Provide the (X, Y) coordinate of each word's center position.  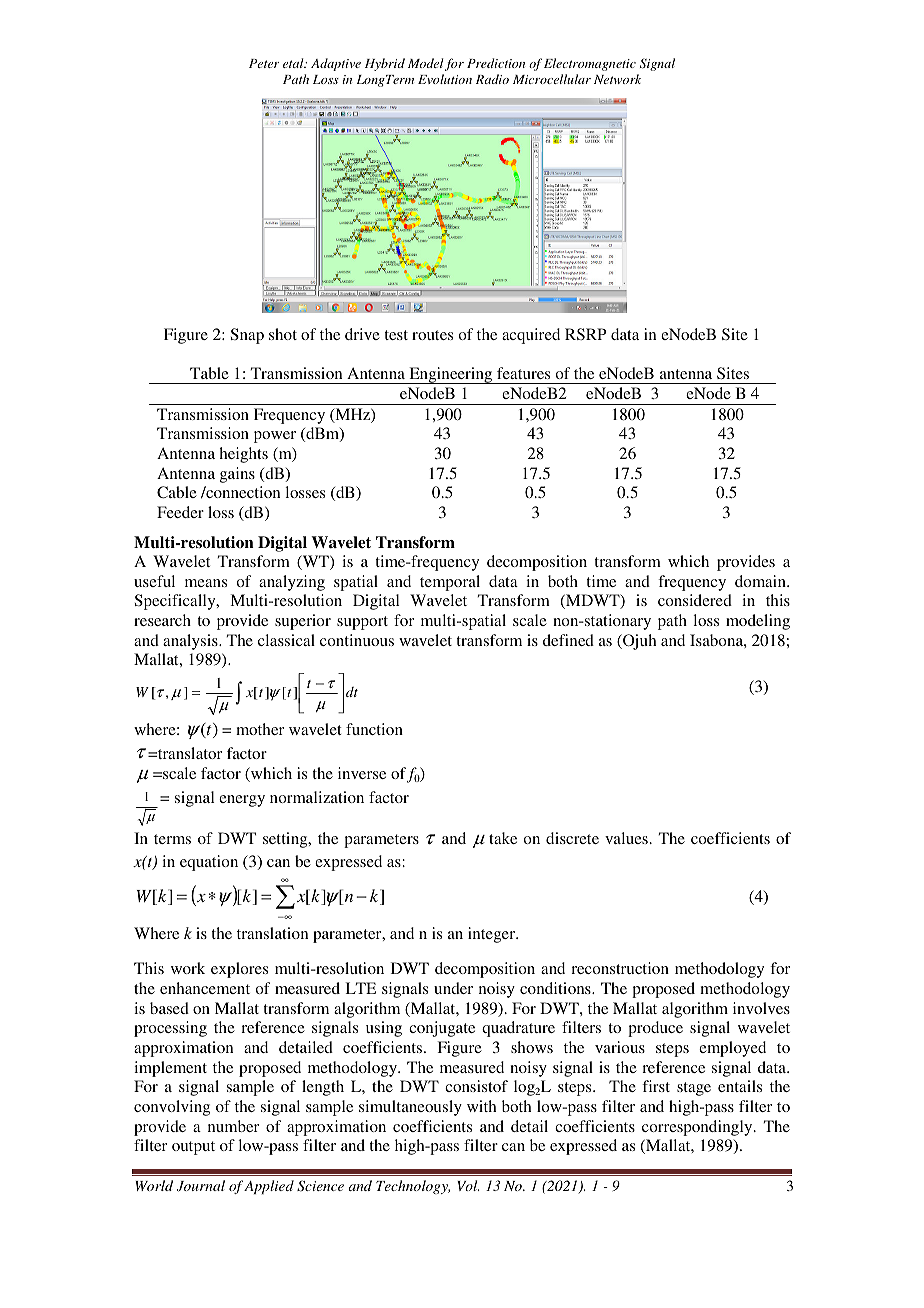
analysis (191, 642)
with (482, 1106)
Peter (264, 63)
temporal (450, 583)
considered (695, 600)
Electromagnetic (590, 64)
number (233, 1126)
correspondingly (698, 1128)
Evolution (445, 79)
